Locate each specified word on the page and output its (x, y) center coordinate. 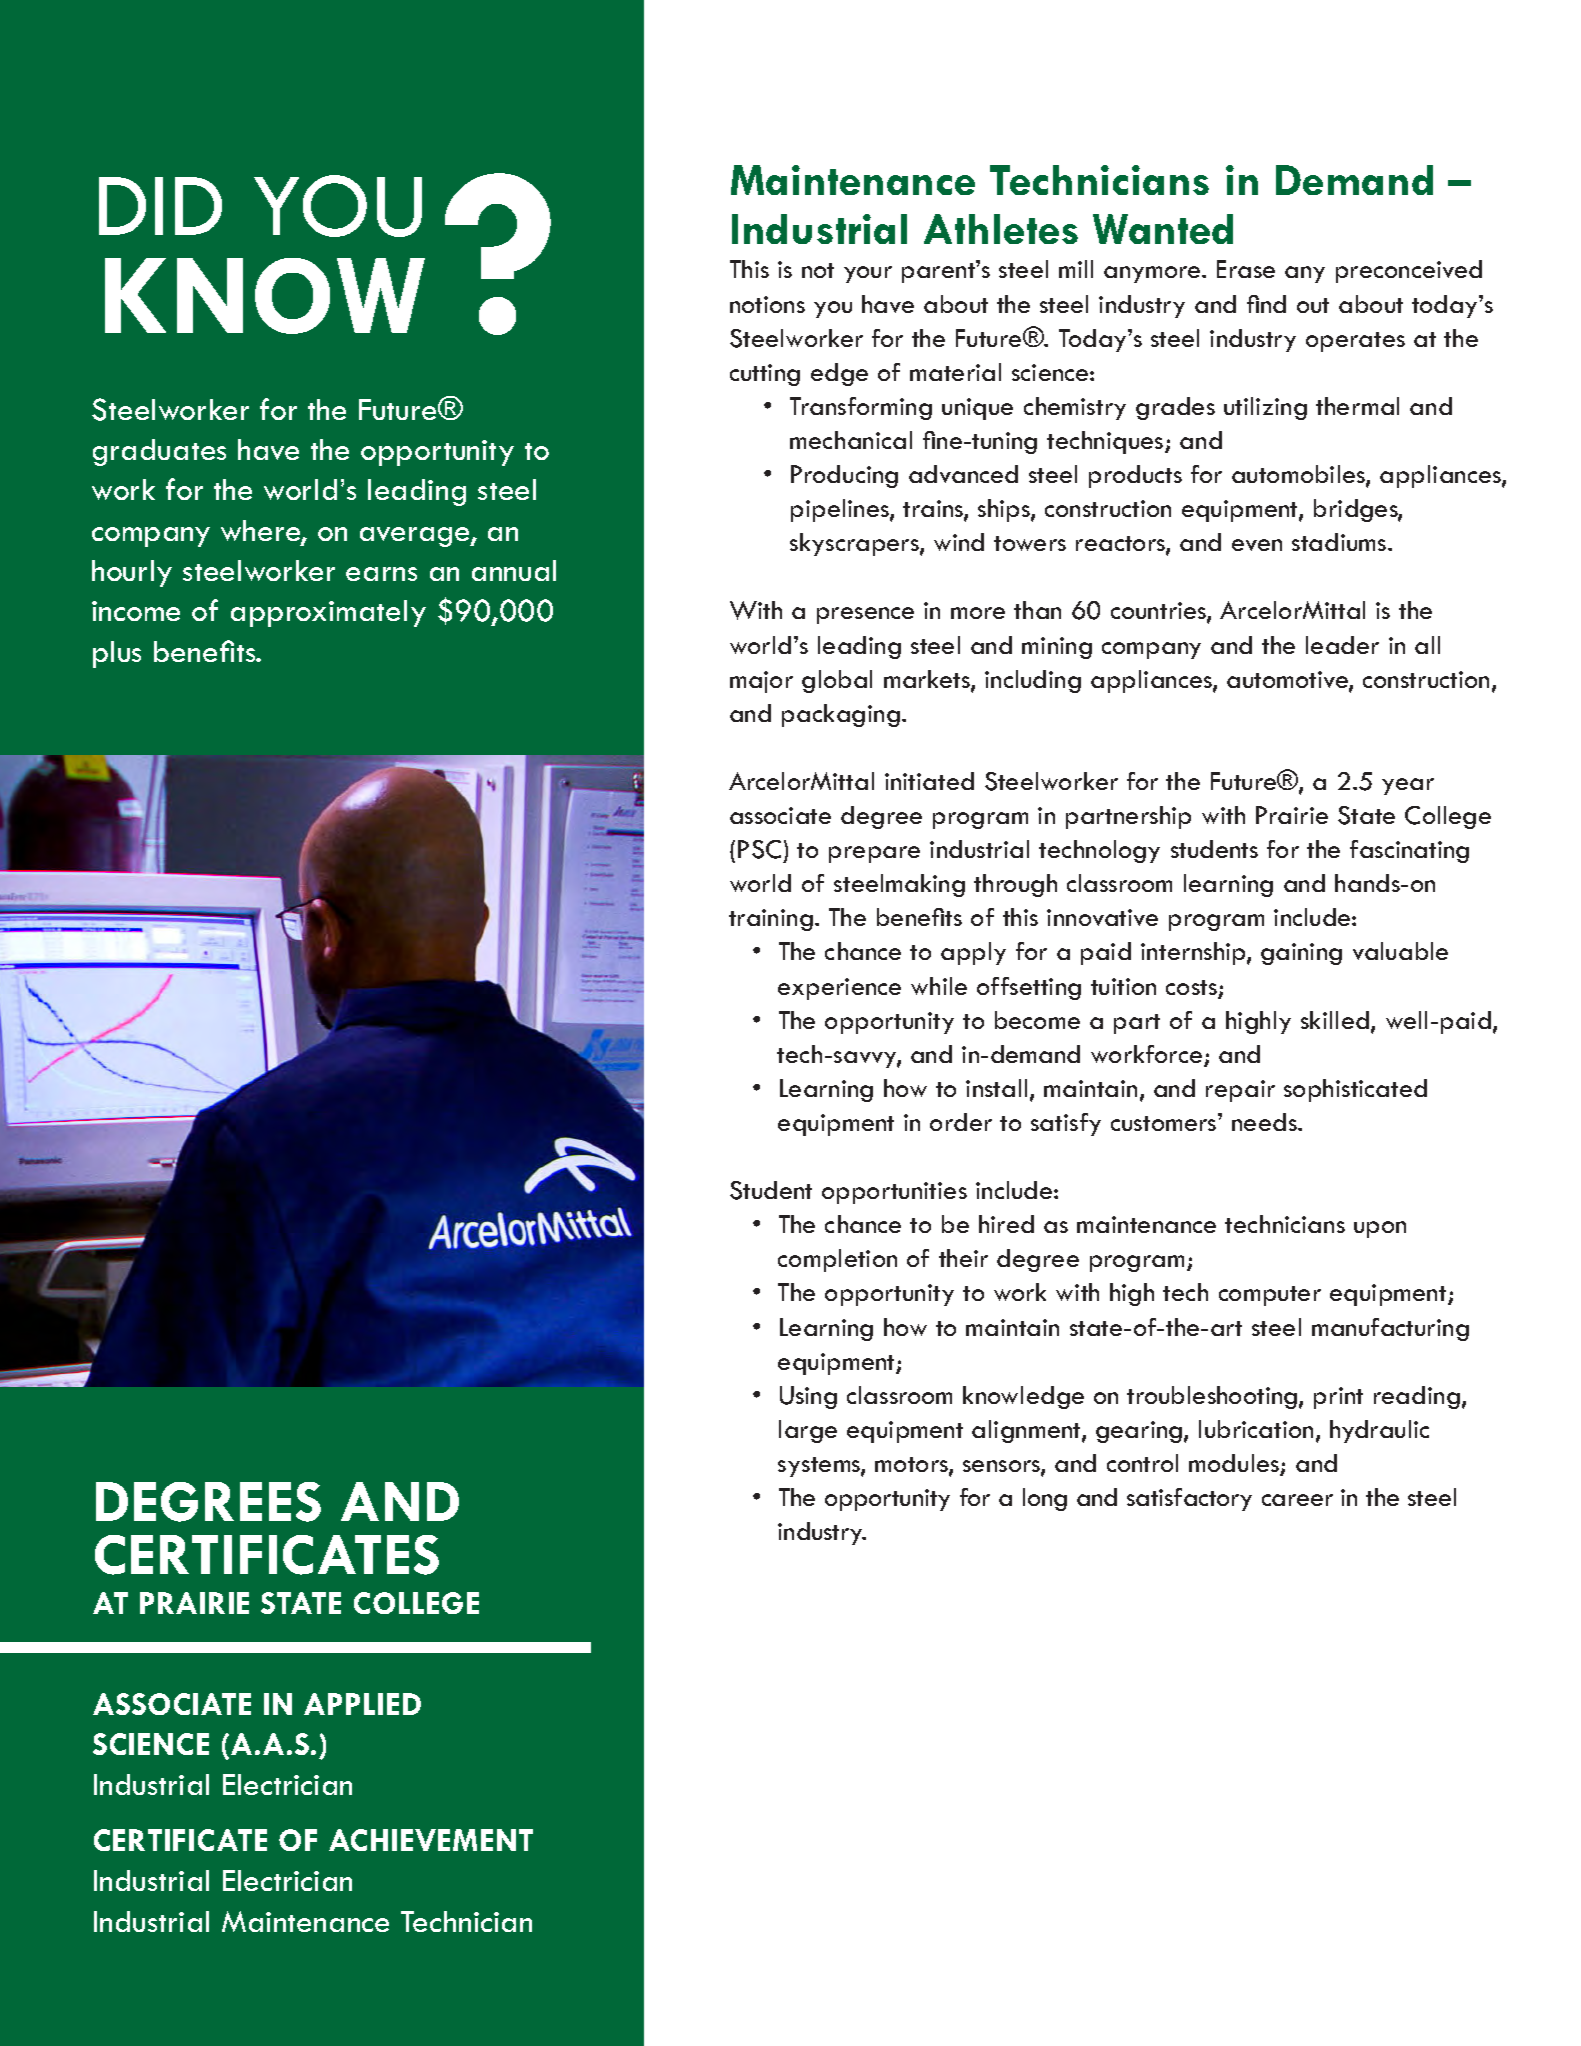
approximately (328, 613)
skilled (1335, 1020)
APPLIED (362, 1704)
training (771, 920)
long (1045, 1499)
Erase (1246, 269)
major (761, 682)
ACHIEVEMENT (431, 1840)
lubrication (1256, 1429)
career (1297, 1500)
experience (839, 989)
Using (808, 1397)
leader (1342, 645)
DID (160, 206)
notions (767, 304)
